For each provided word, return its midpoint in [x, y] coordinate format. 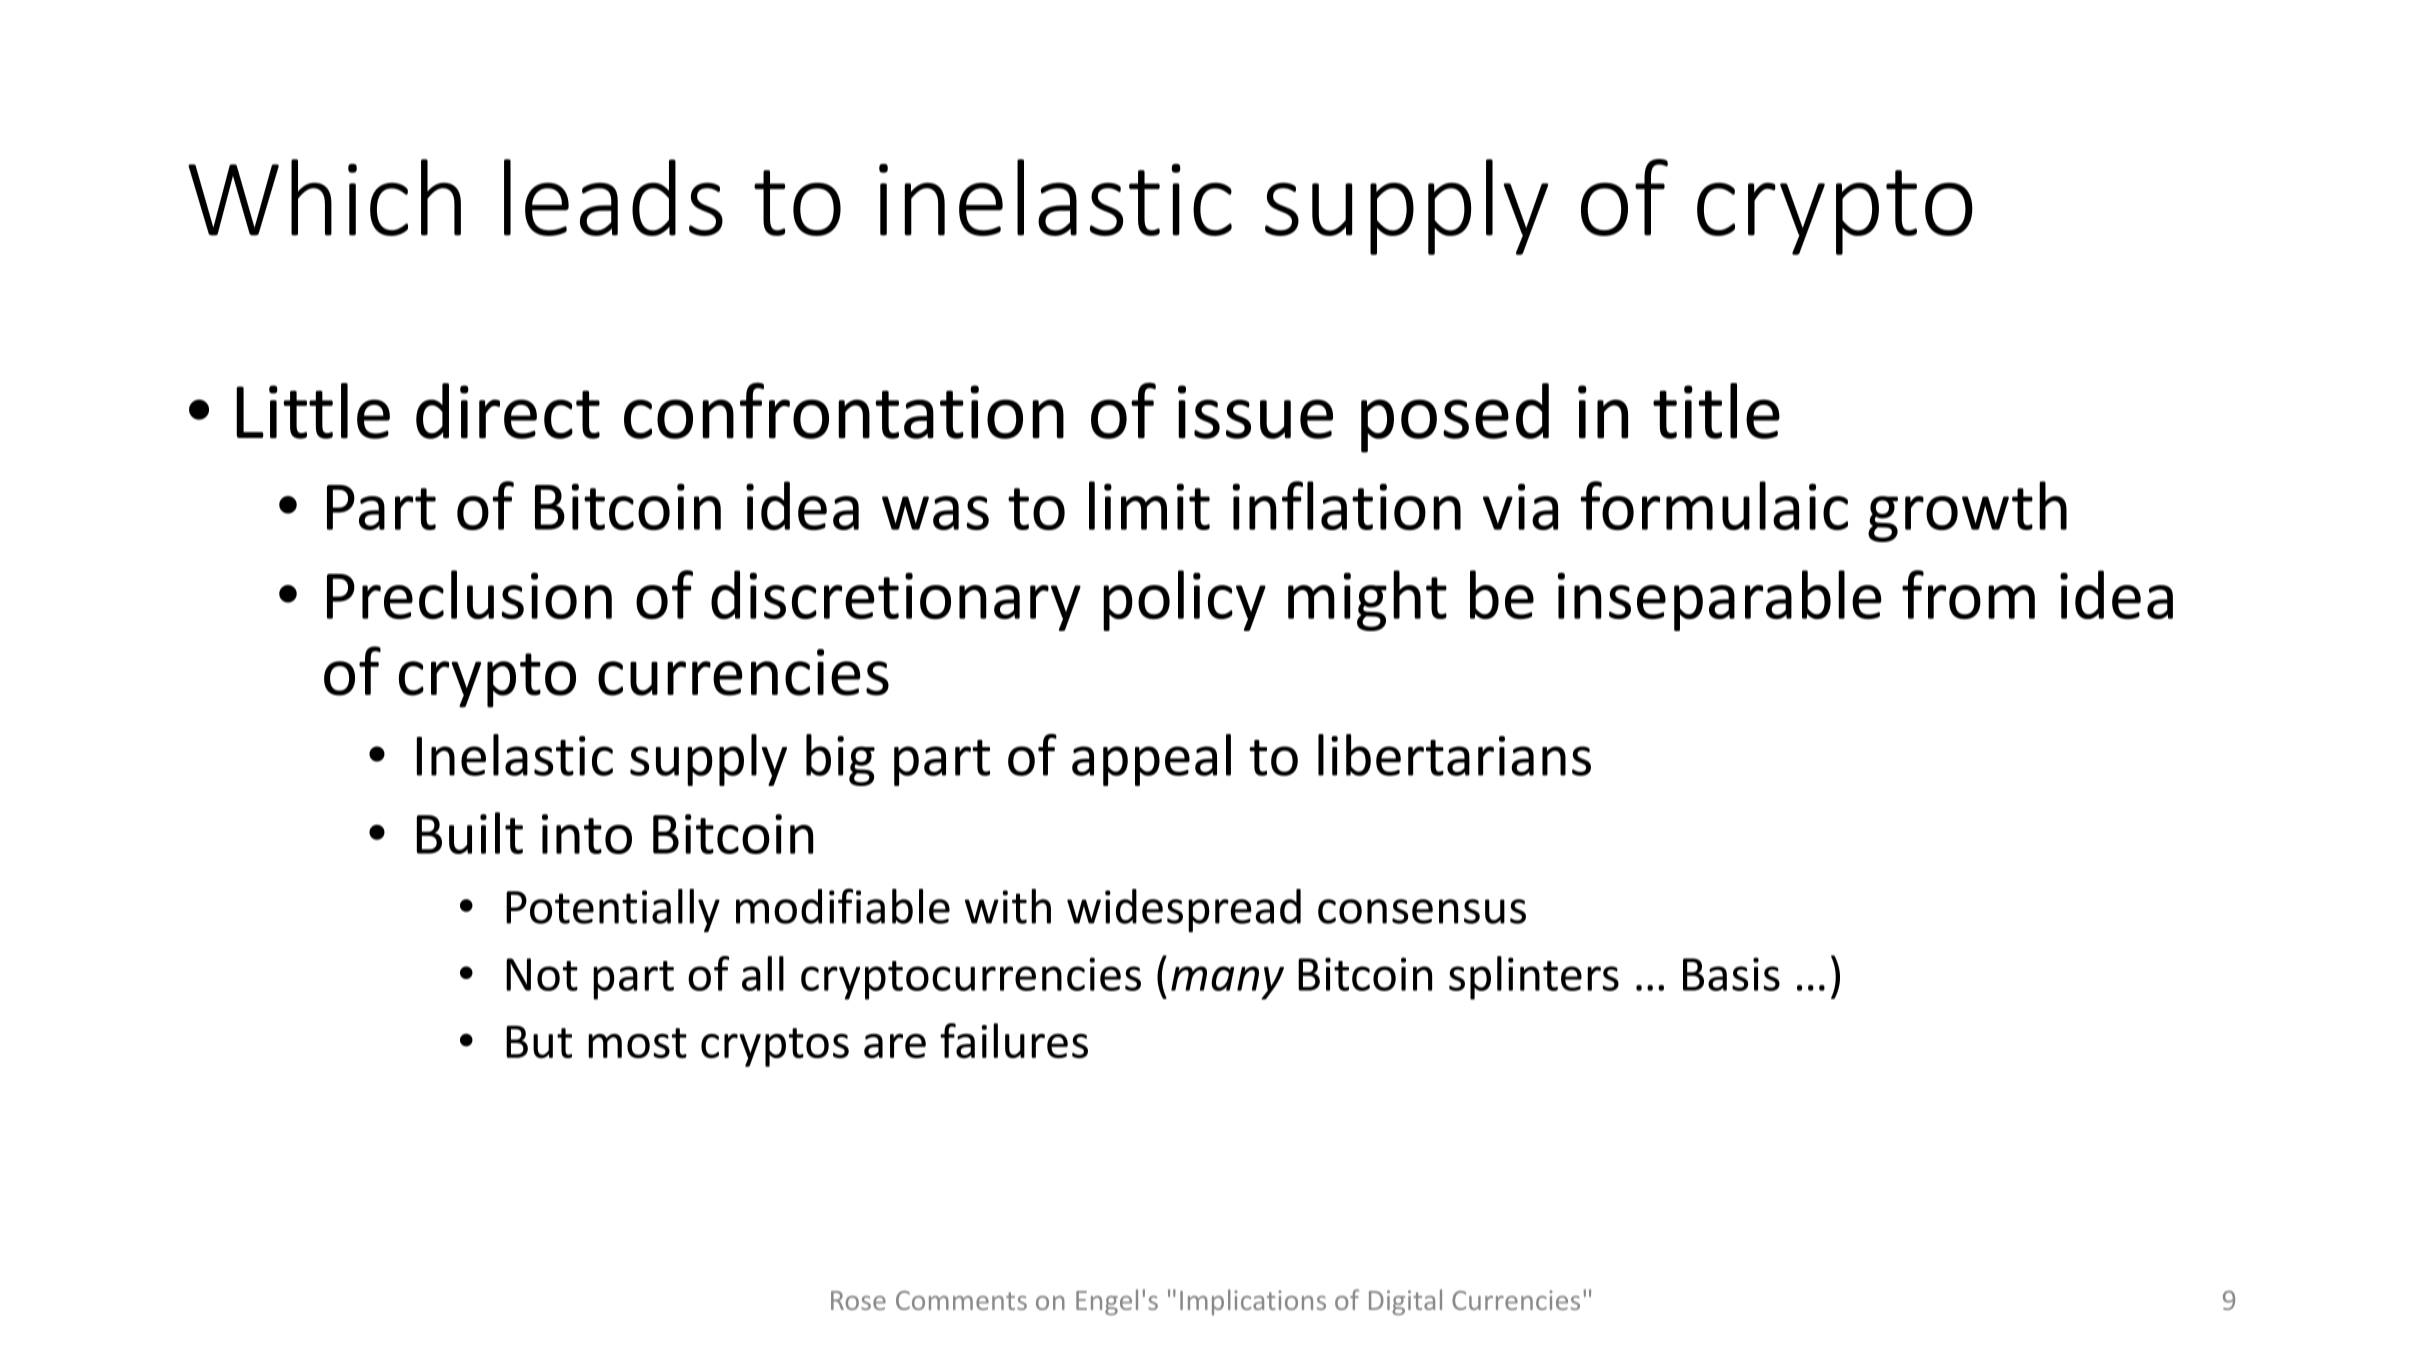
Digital [1405, 1302]
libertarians [1454, 755]
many [1227, 983]
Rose [858, 1300]
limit [1149, 505]
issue [1255, 412]
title [1716, 411]
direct [508, 411]
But [539, 1042]
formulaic [1714, 505]
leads [613, 197]
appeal [1151, 760]
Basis [1731, 974]
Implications [1253, 1302]
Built [470, 833]
